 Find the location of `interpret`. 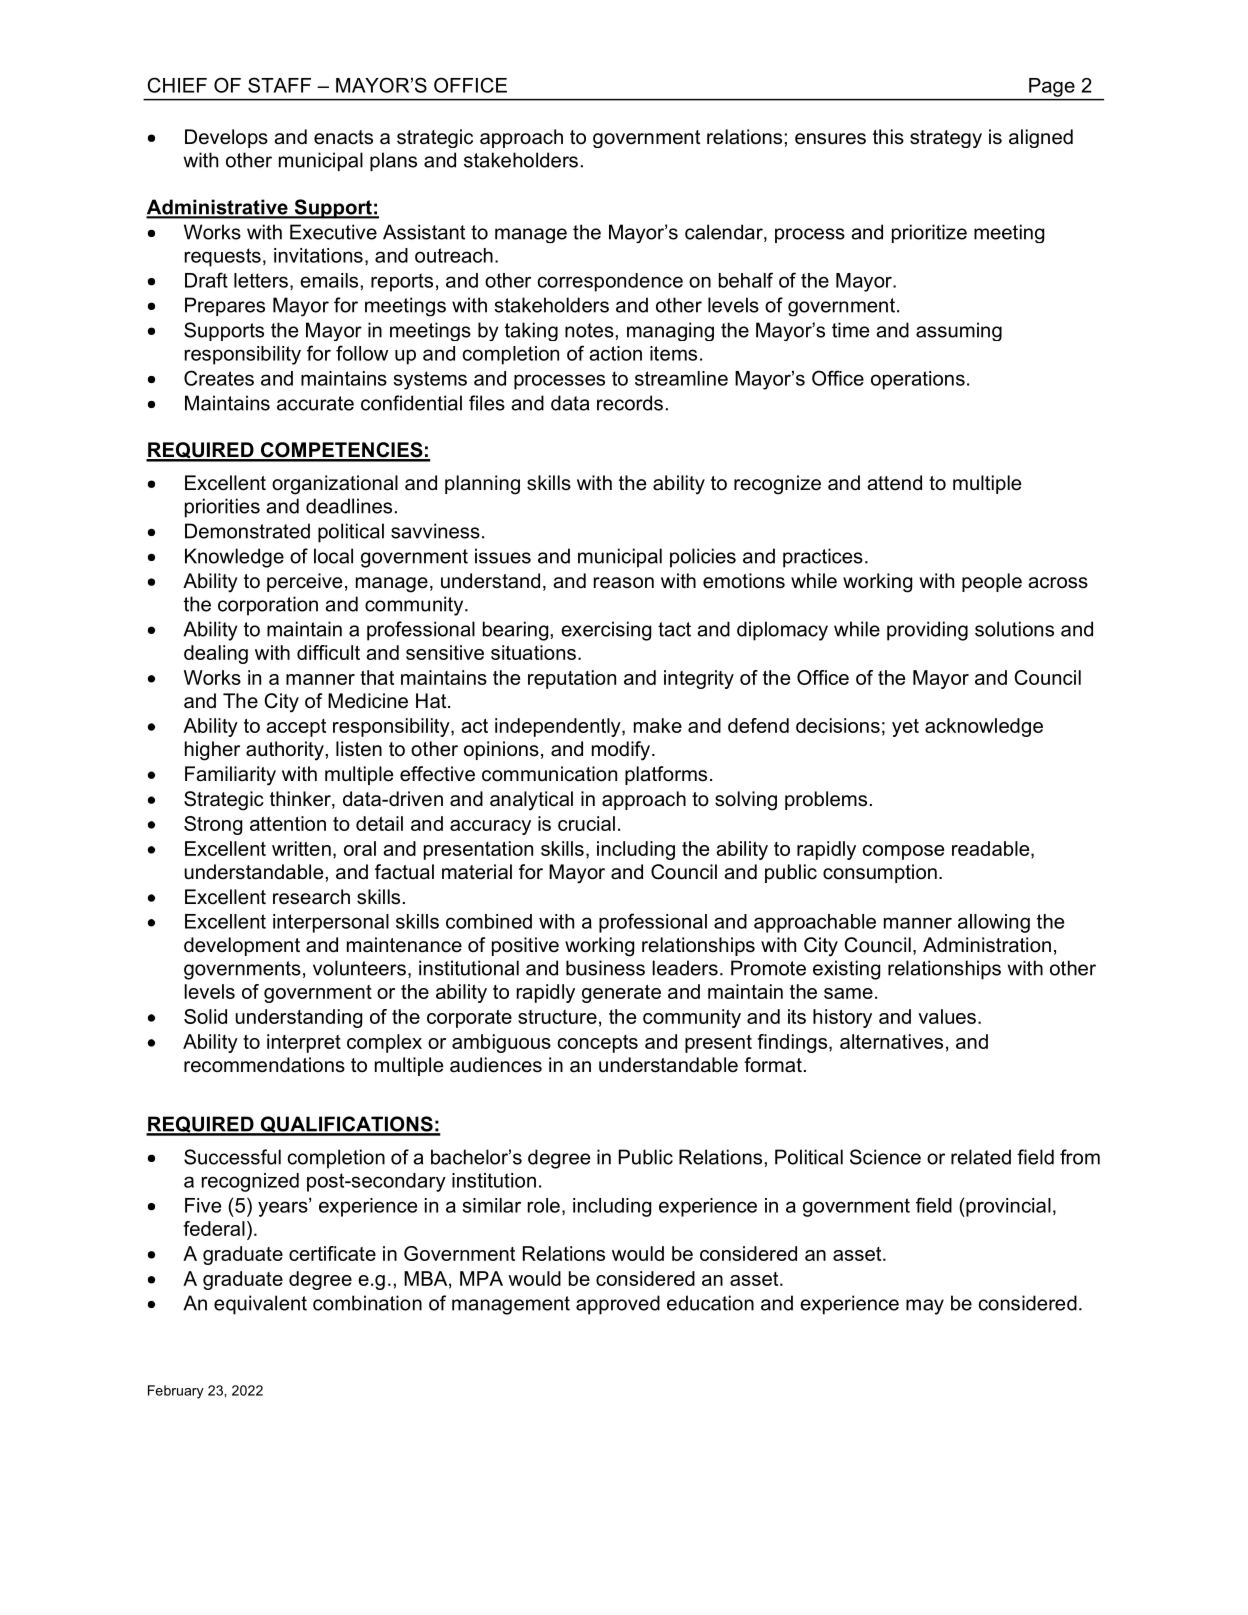

interpret is located at coordinates (304, 1043).
